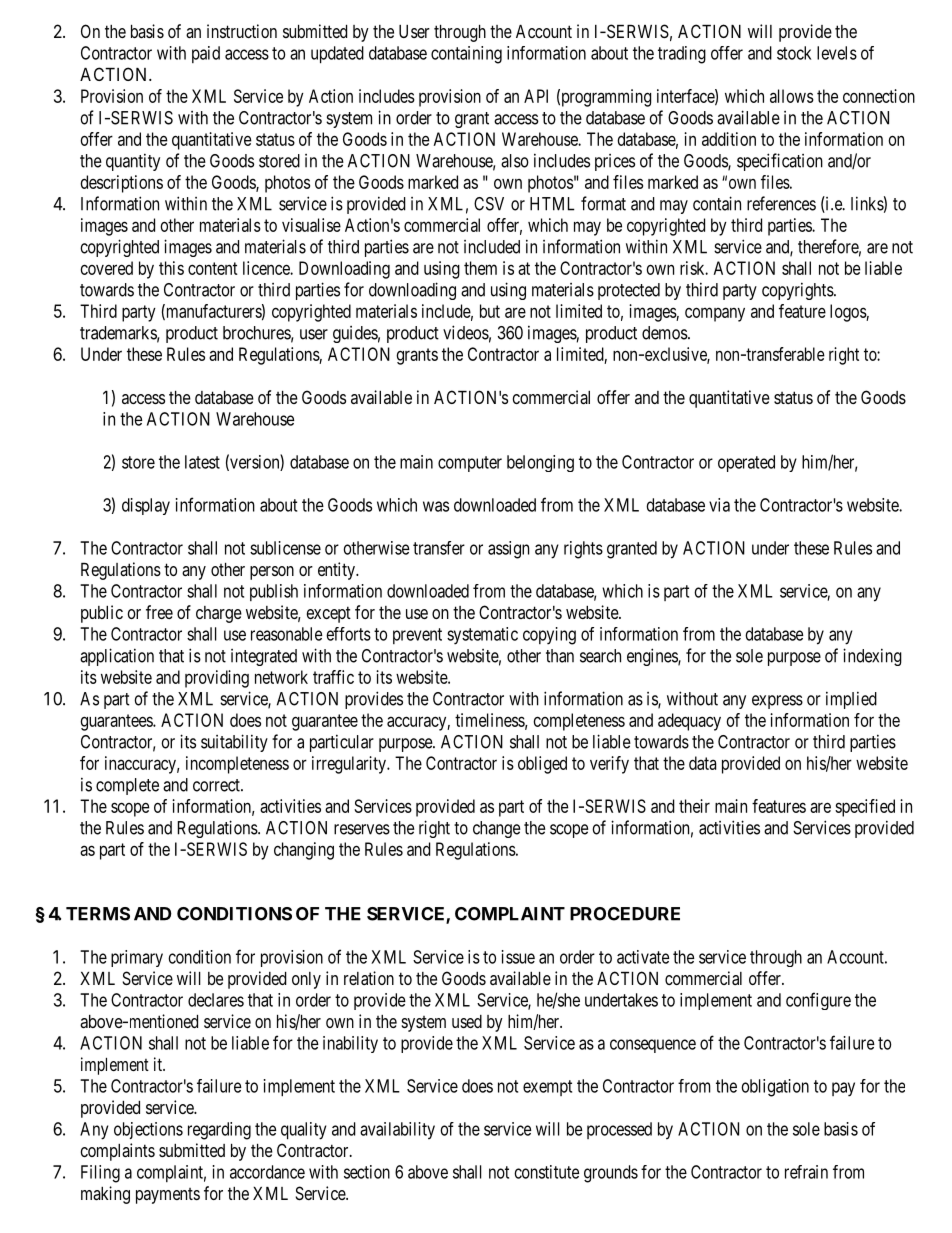 The width and height of the screenshot is (952, 1233). I want to click on latest, so click(202, 462).
